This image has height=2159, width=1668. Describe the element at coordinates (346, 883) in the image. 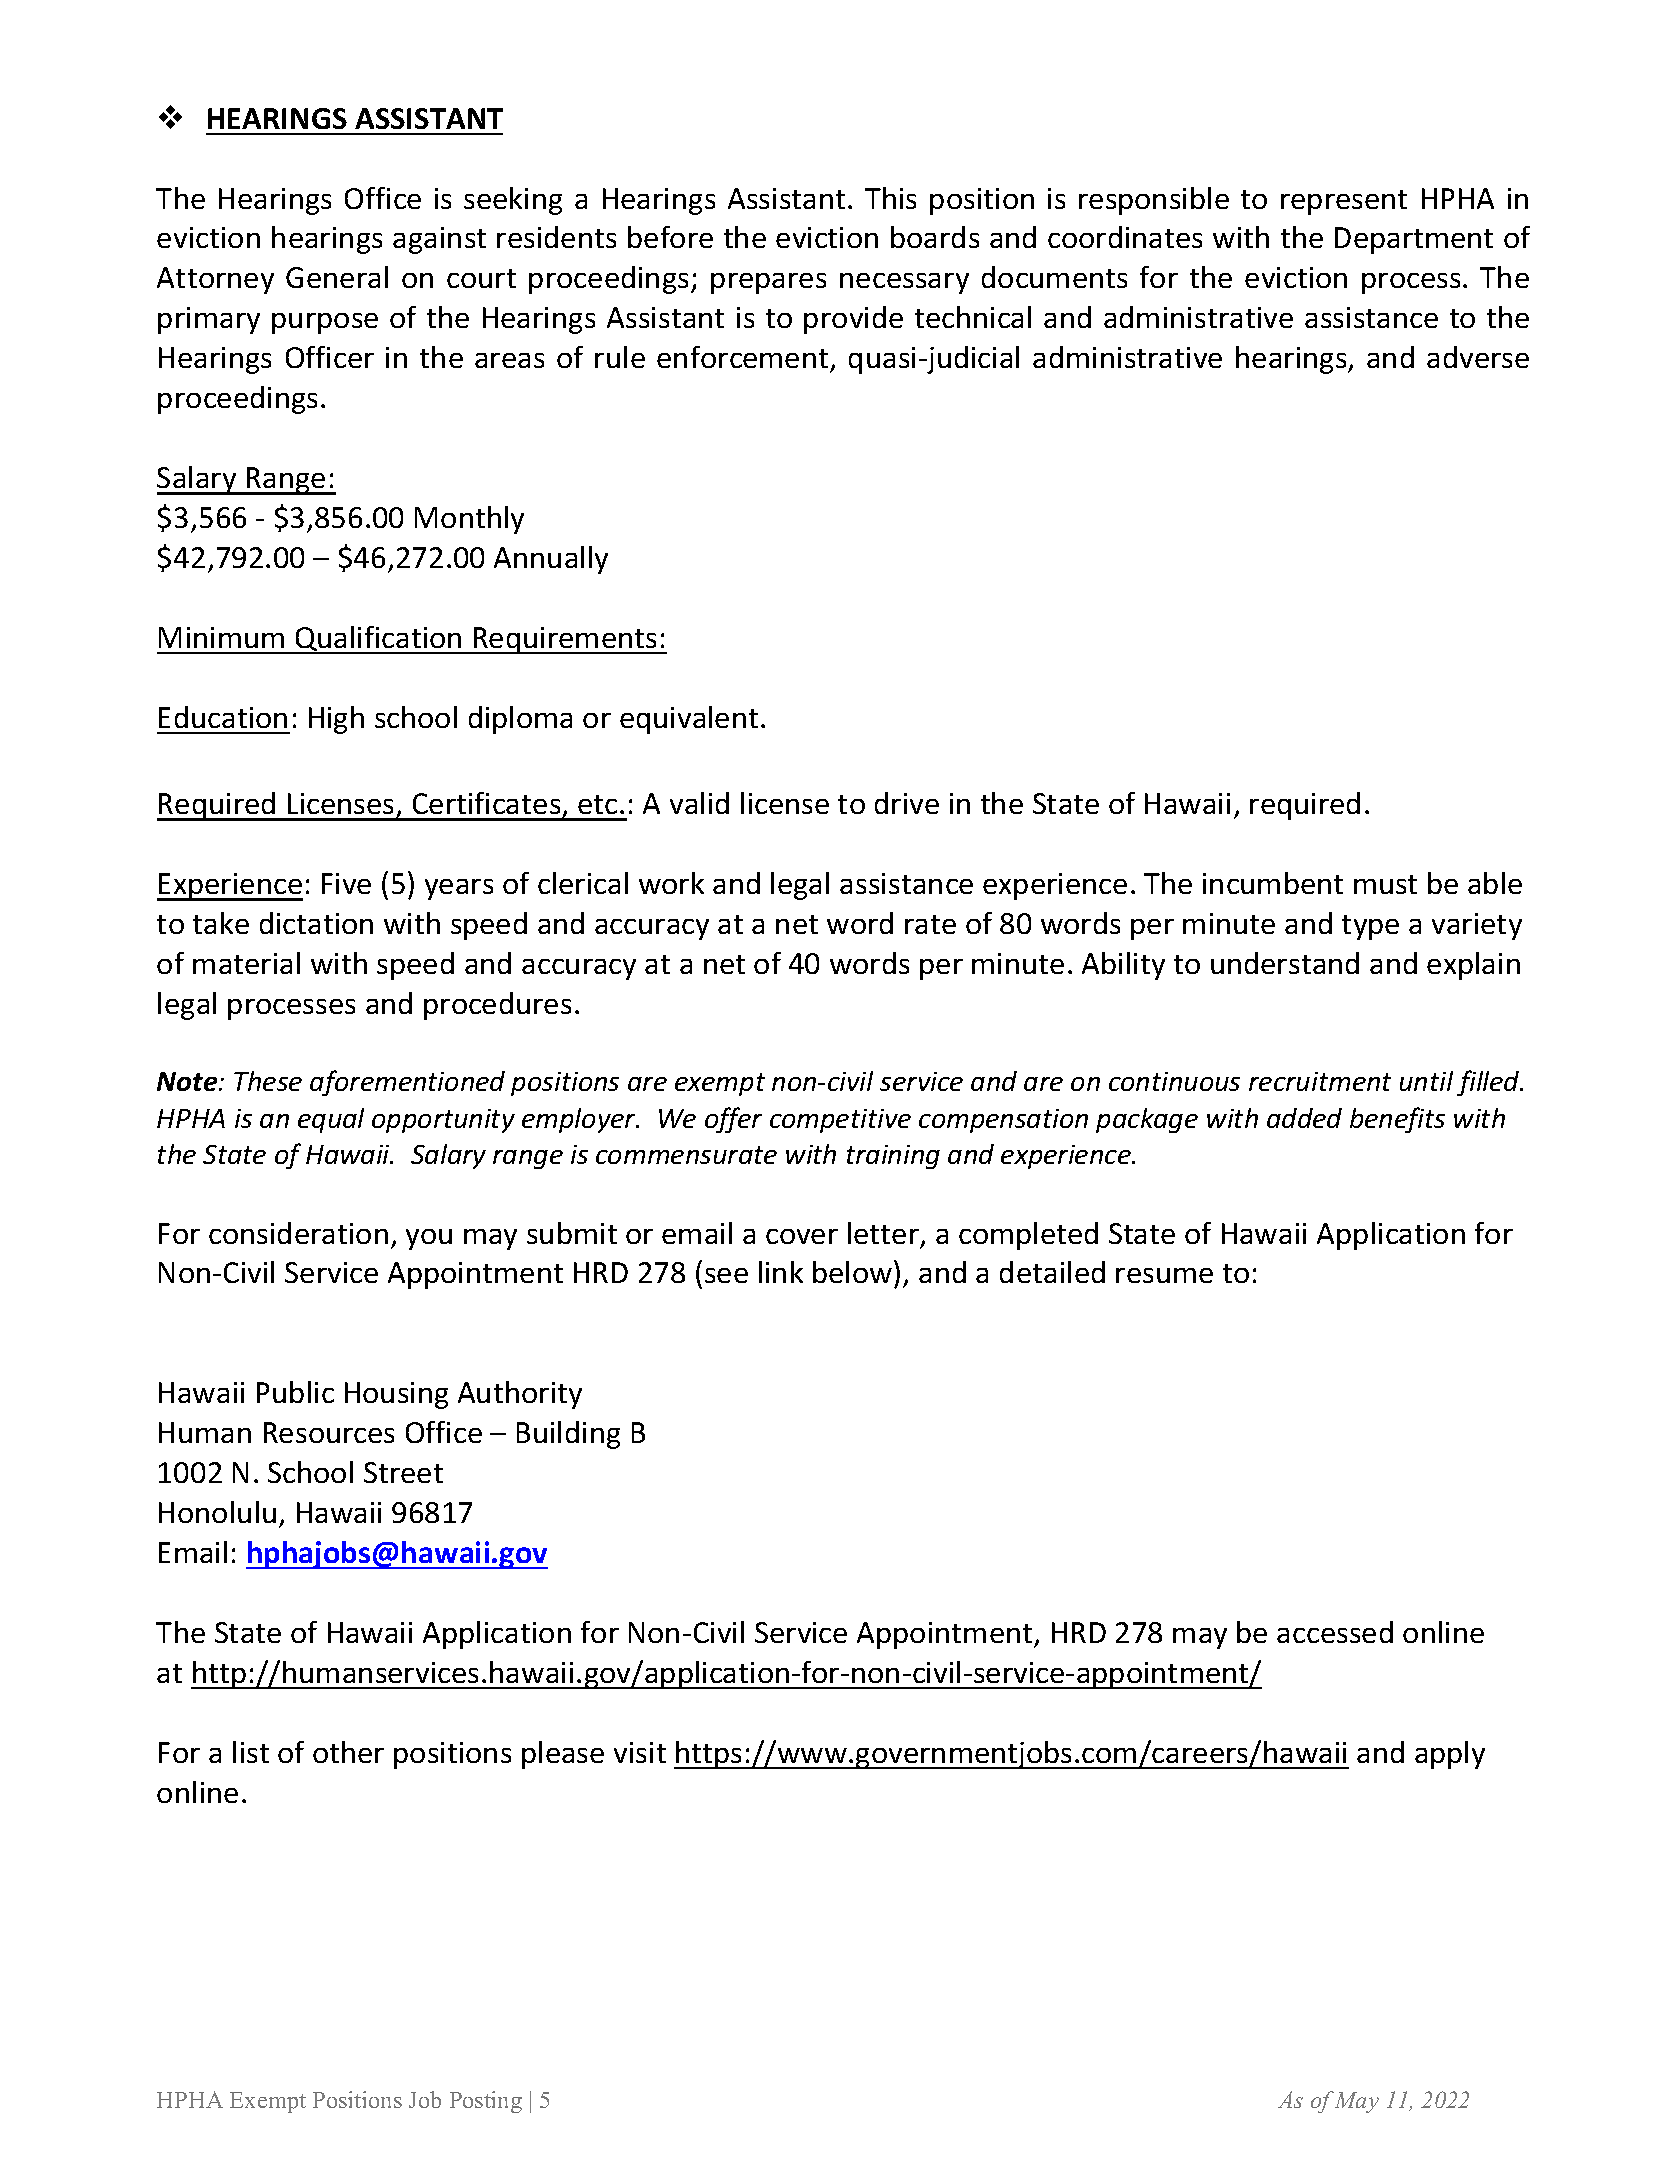

I see `Five` at that location.
